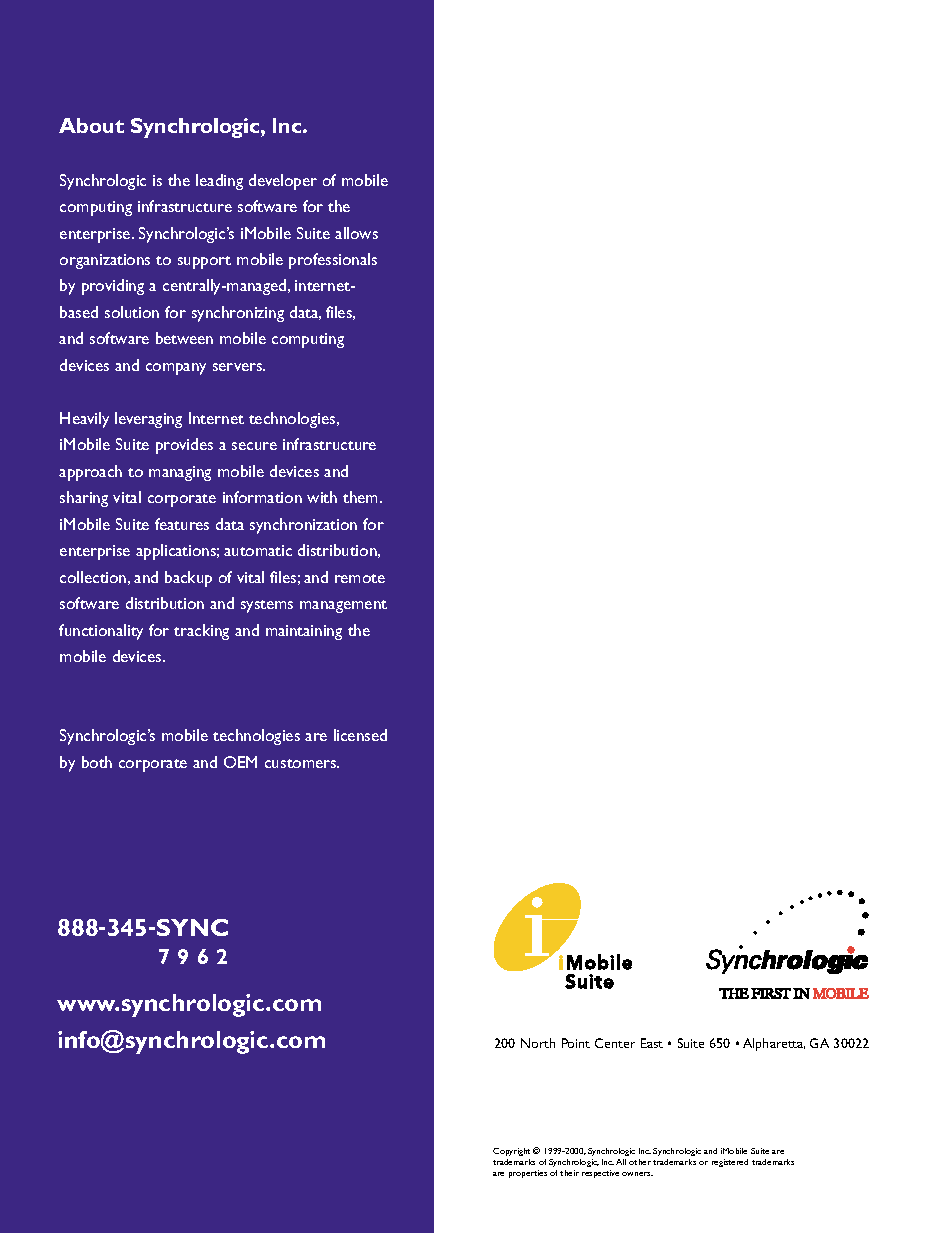  I want to click on allows, so click(356, 233).
